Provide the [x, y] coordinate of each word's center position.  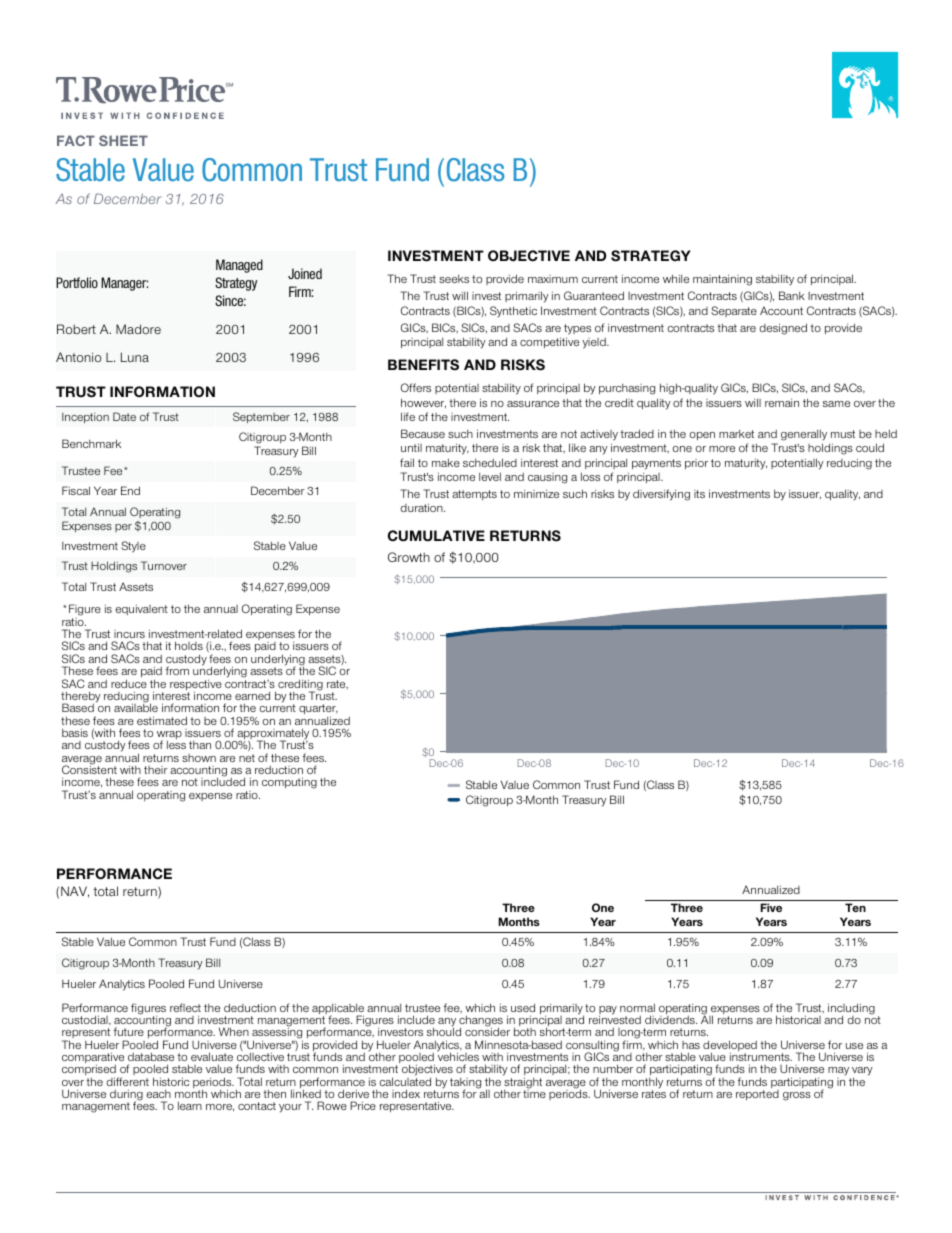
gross [797, 1096]
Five [771, 907]
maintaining [722, 280]
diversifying [661, 495]
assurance [533, 404]
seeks [454, 279]
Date [124, 416]
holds [189, 645]
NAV [75, 892]
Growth [409, 557]
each [159, 1094]
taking [465, 1084]
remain [782, 403]
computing [289, 783]
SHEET [123, 140]
